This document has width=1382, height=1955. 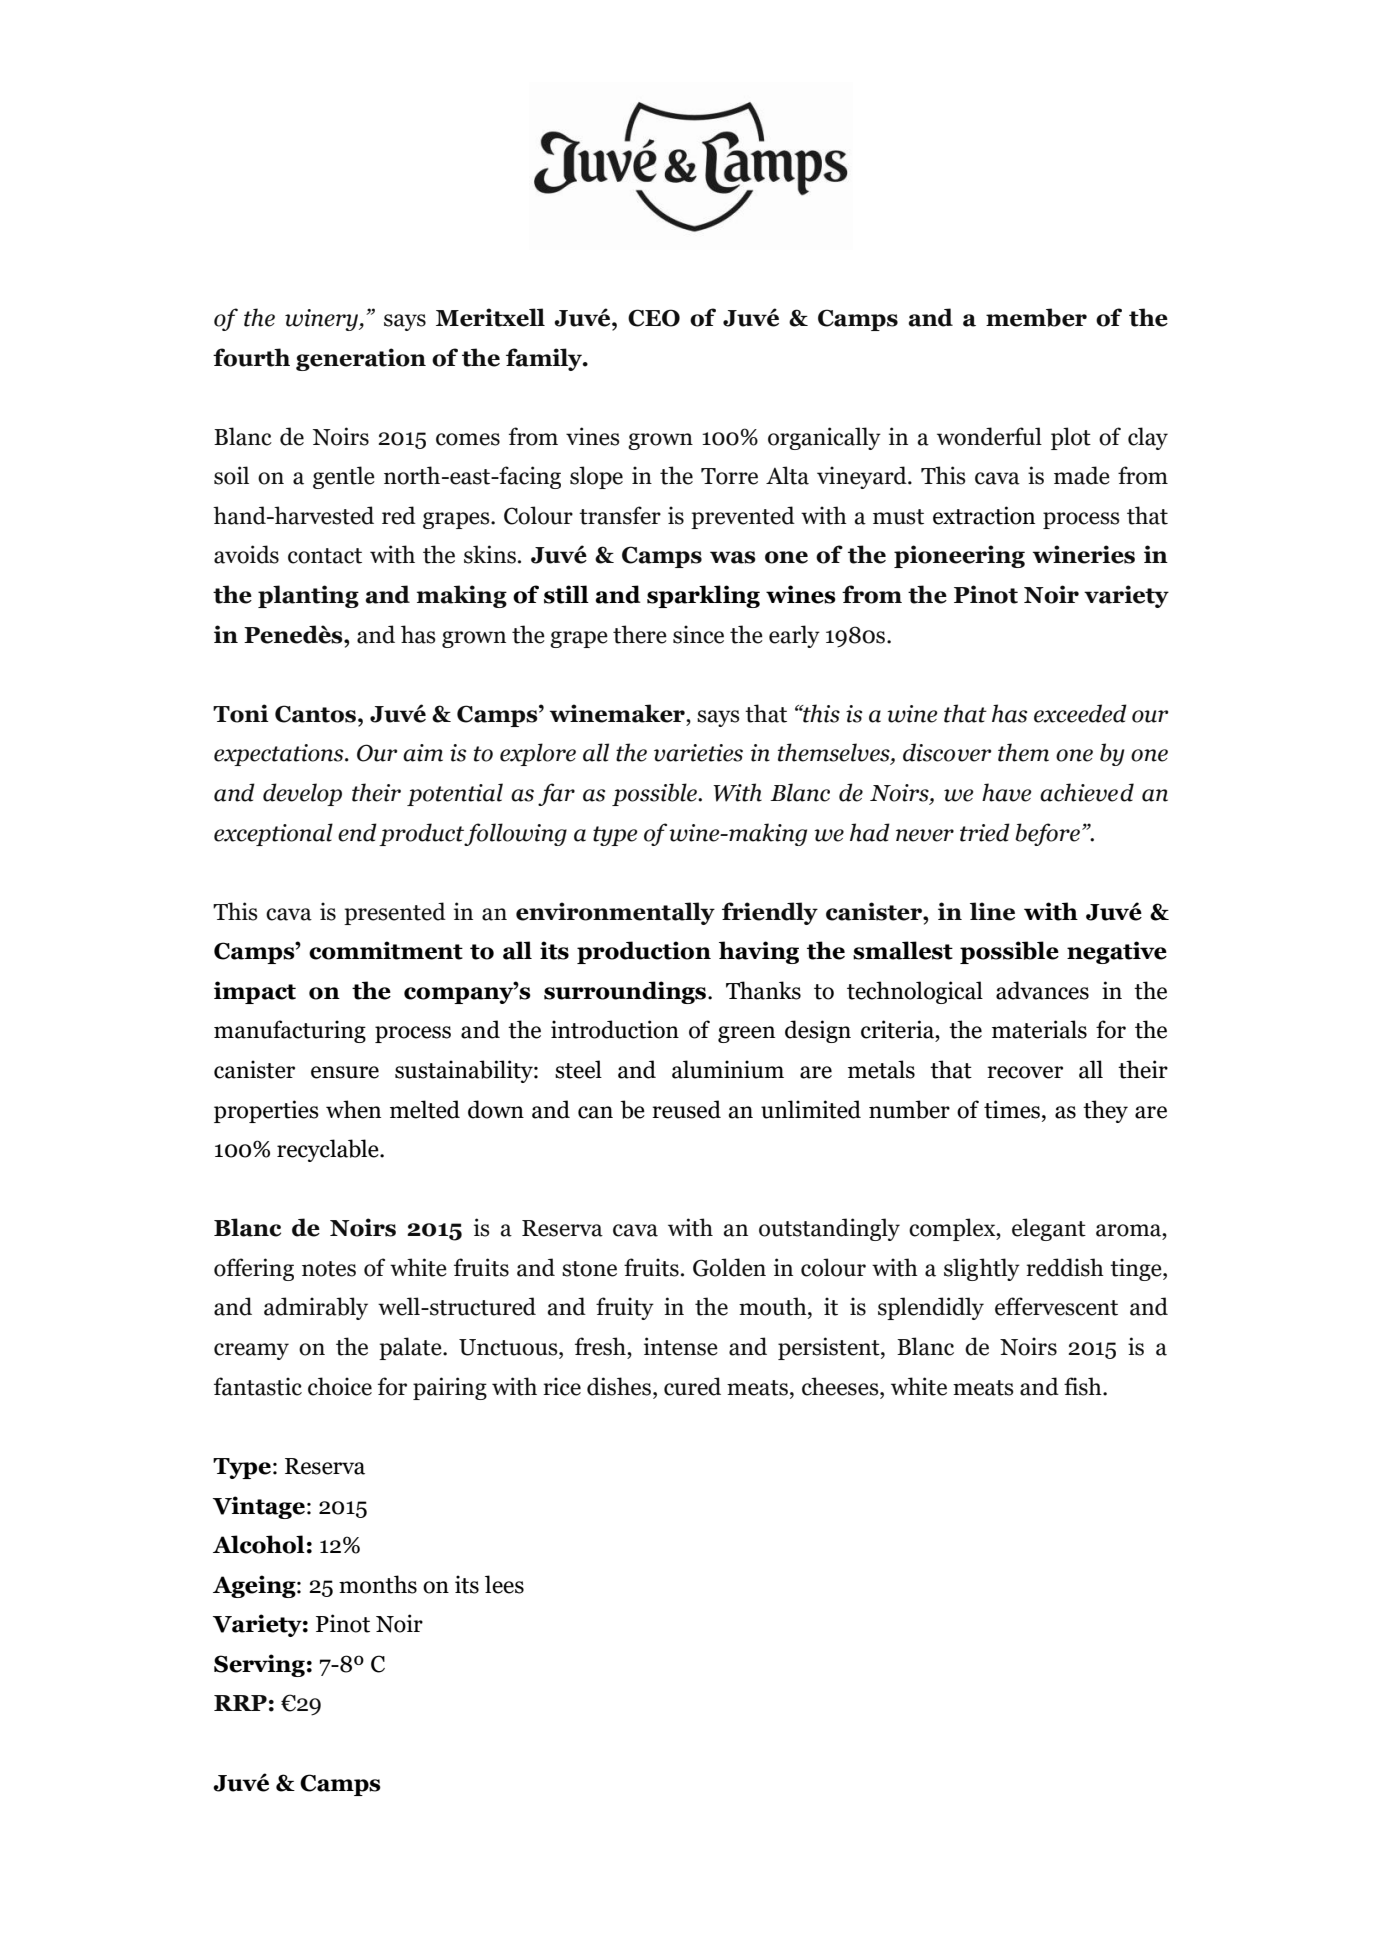 I want to click on CEO, so click(x=654, y=318).
